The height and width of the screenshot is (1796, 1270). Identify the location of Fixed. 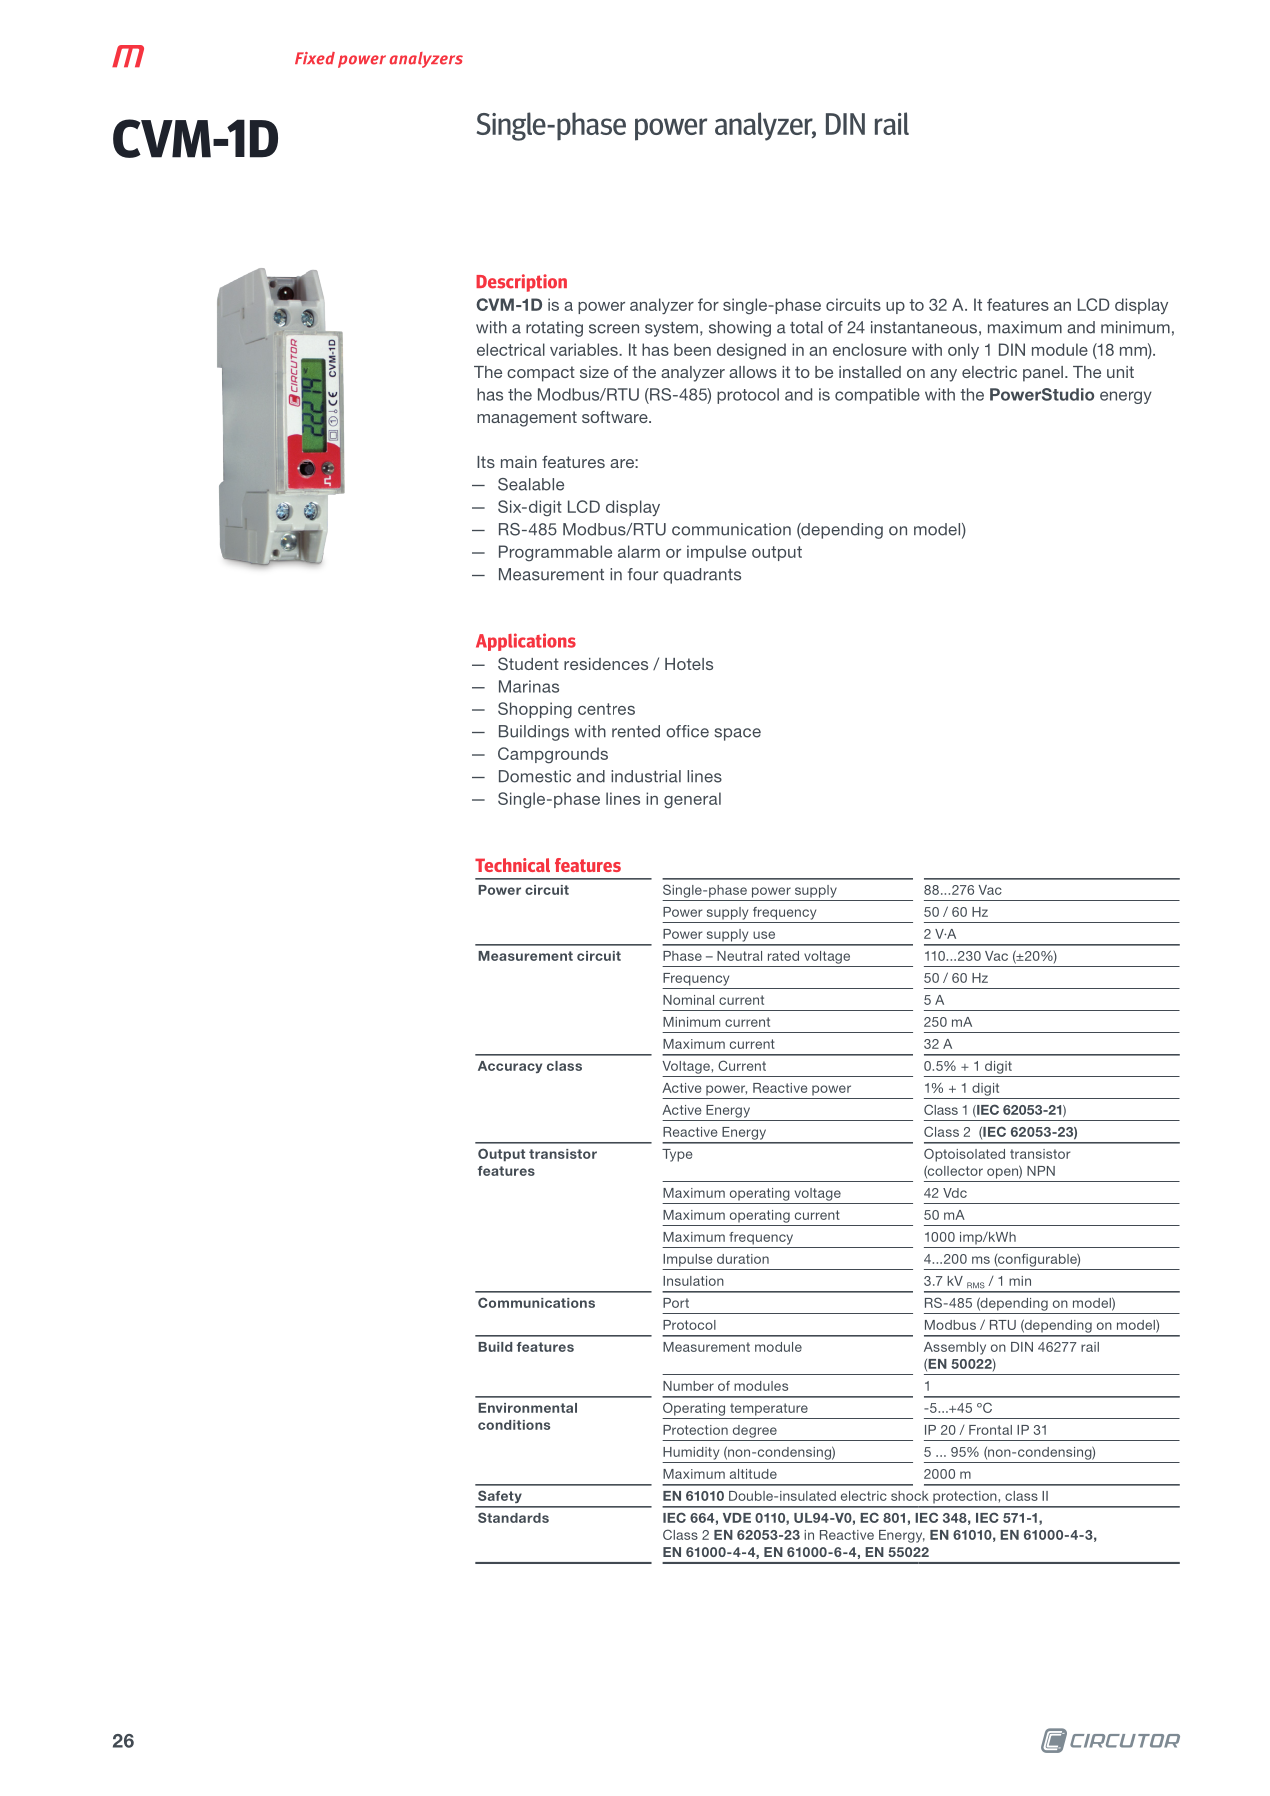
(315, 58).
